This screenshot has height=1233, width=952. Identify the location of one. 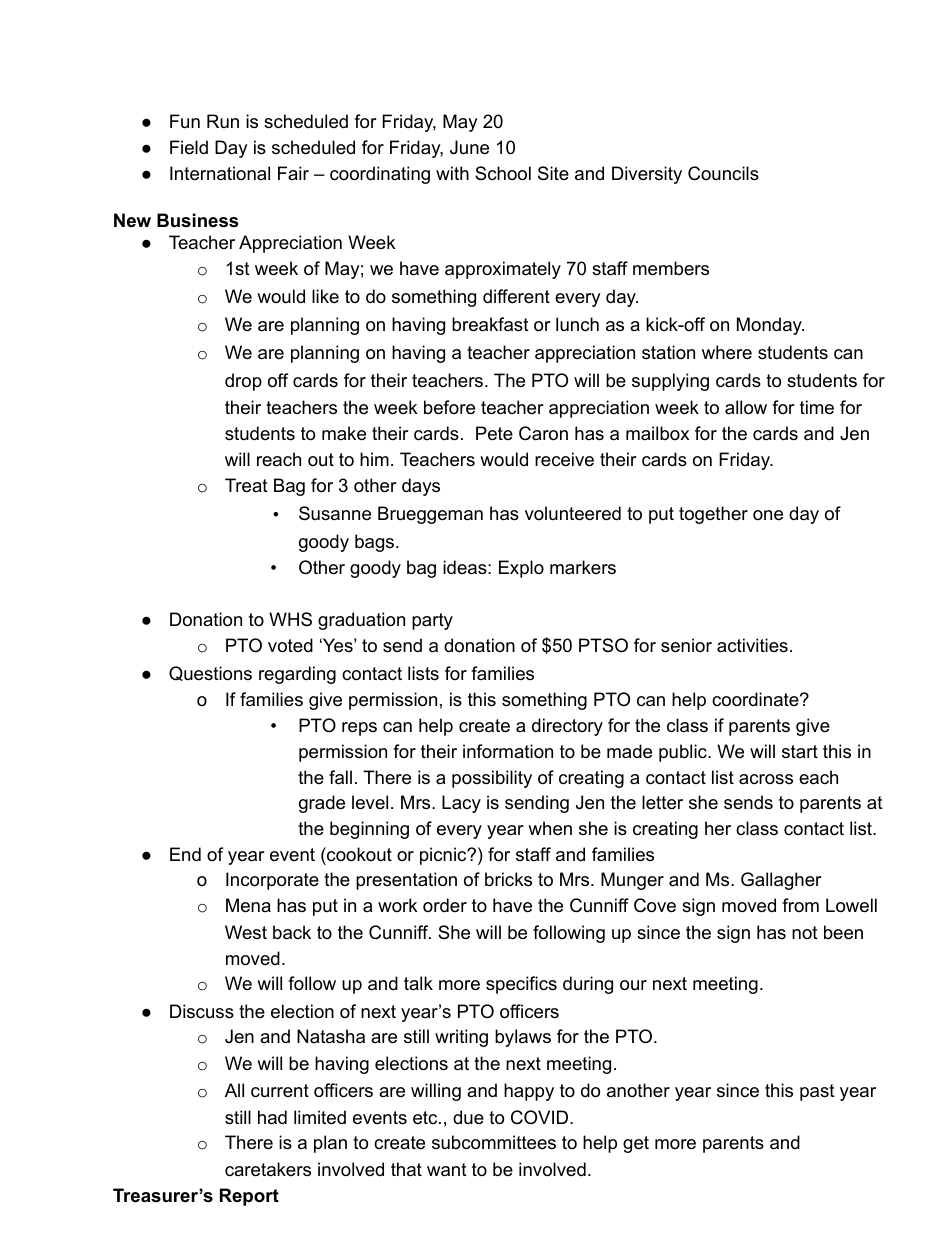
(768, 515).
